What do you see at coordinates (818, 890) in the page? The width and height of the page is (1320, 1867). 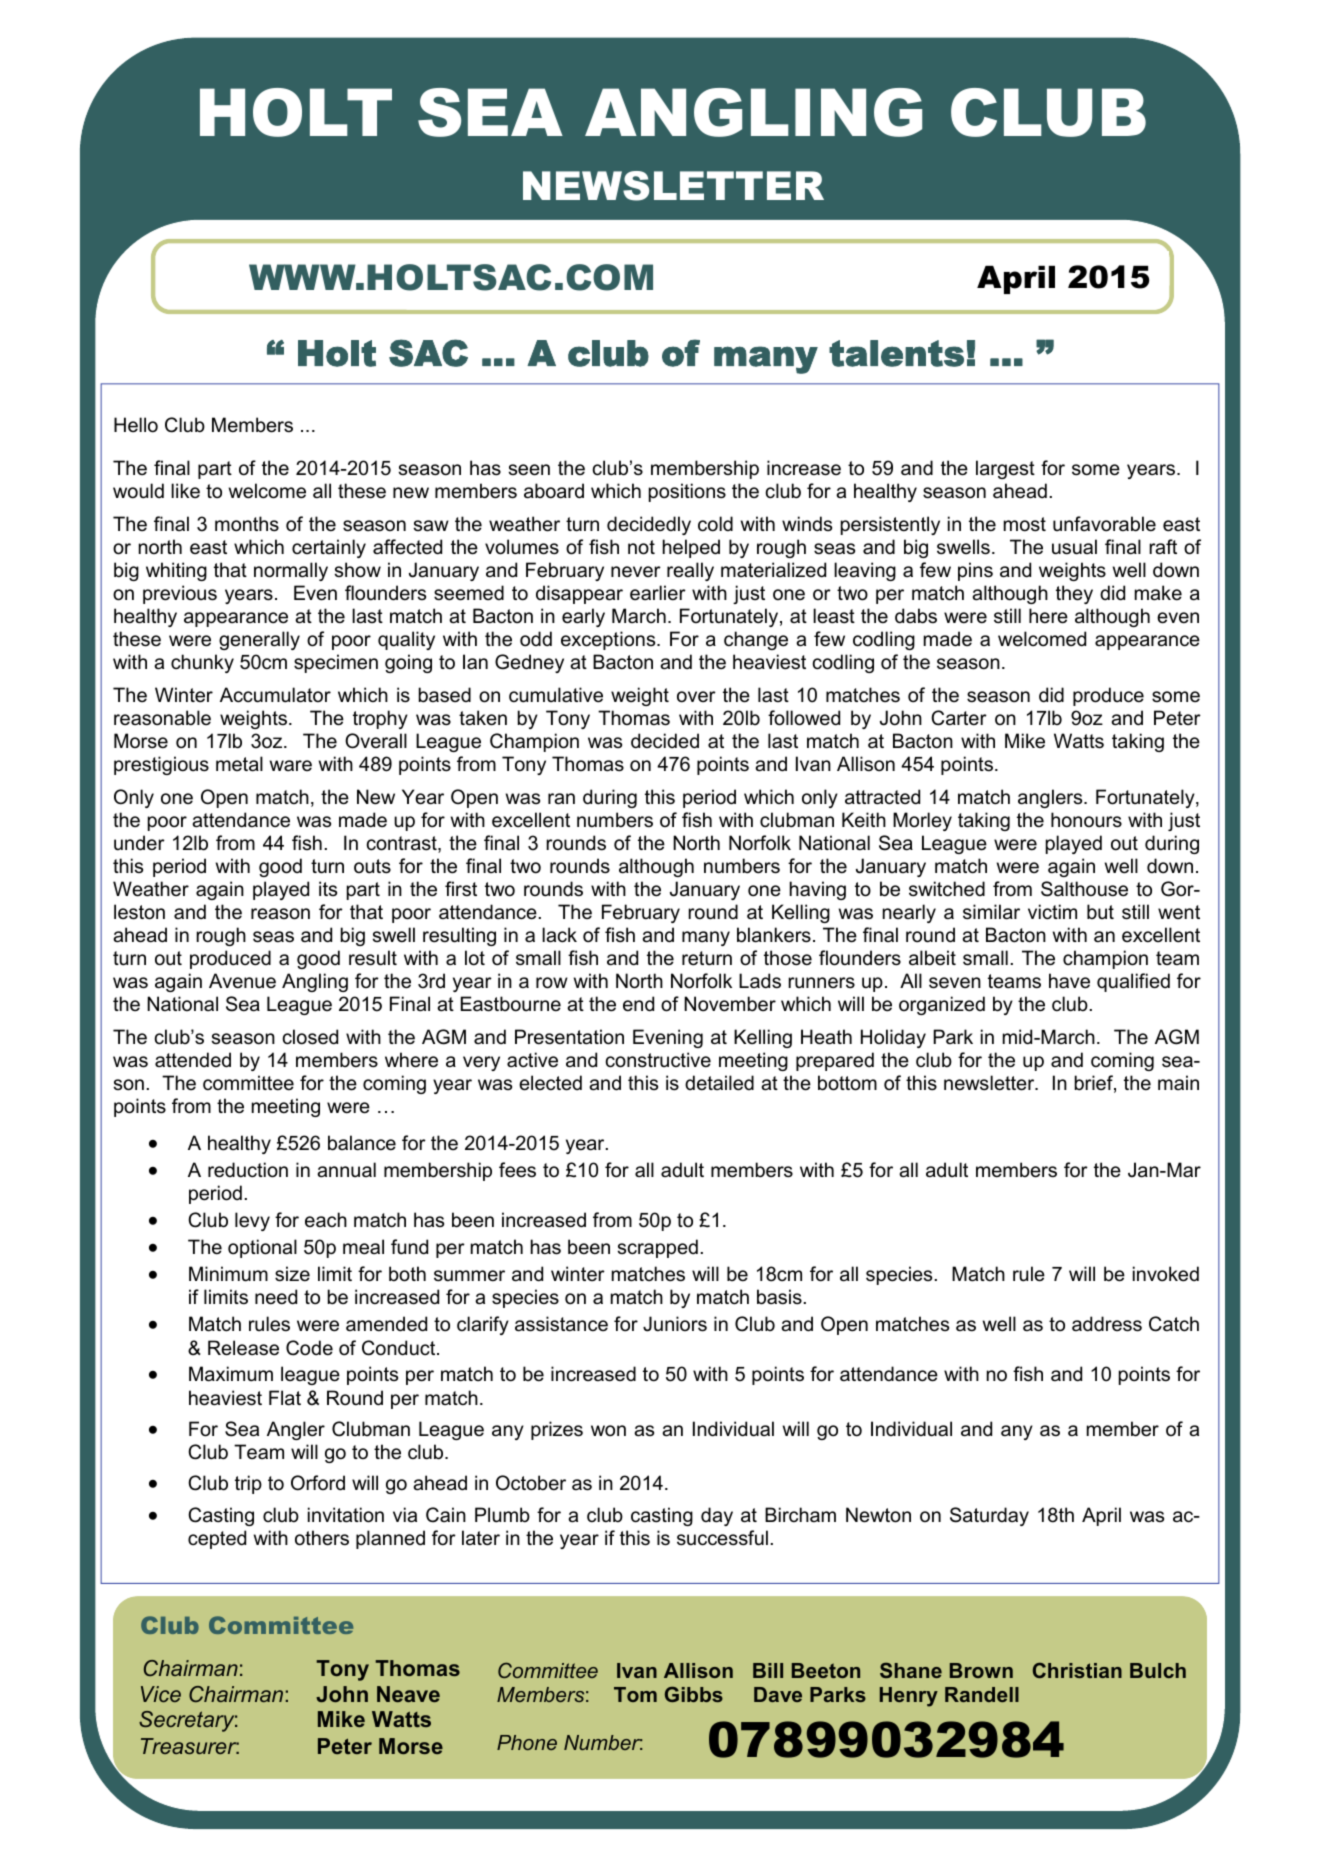 I see `having` at bounding box center [818, 890].
